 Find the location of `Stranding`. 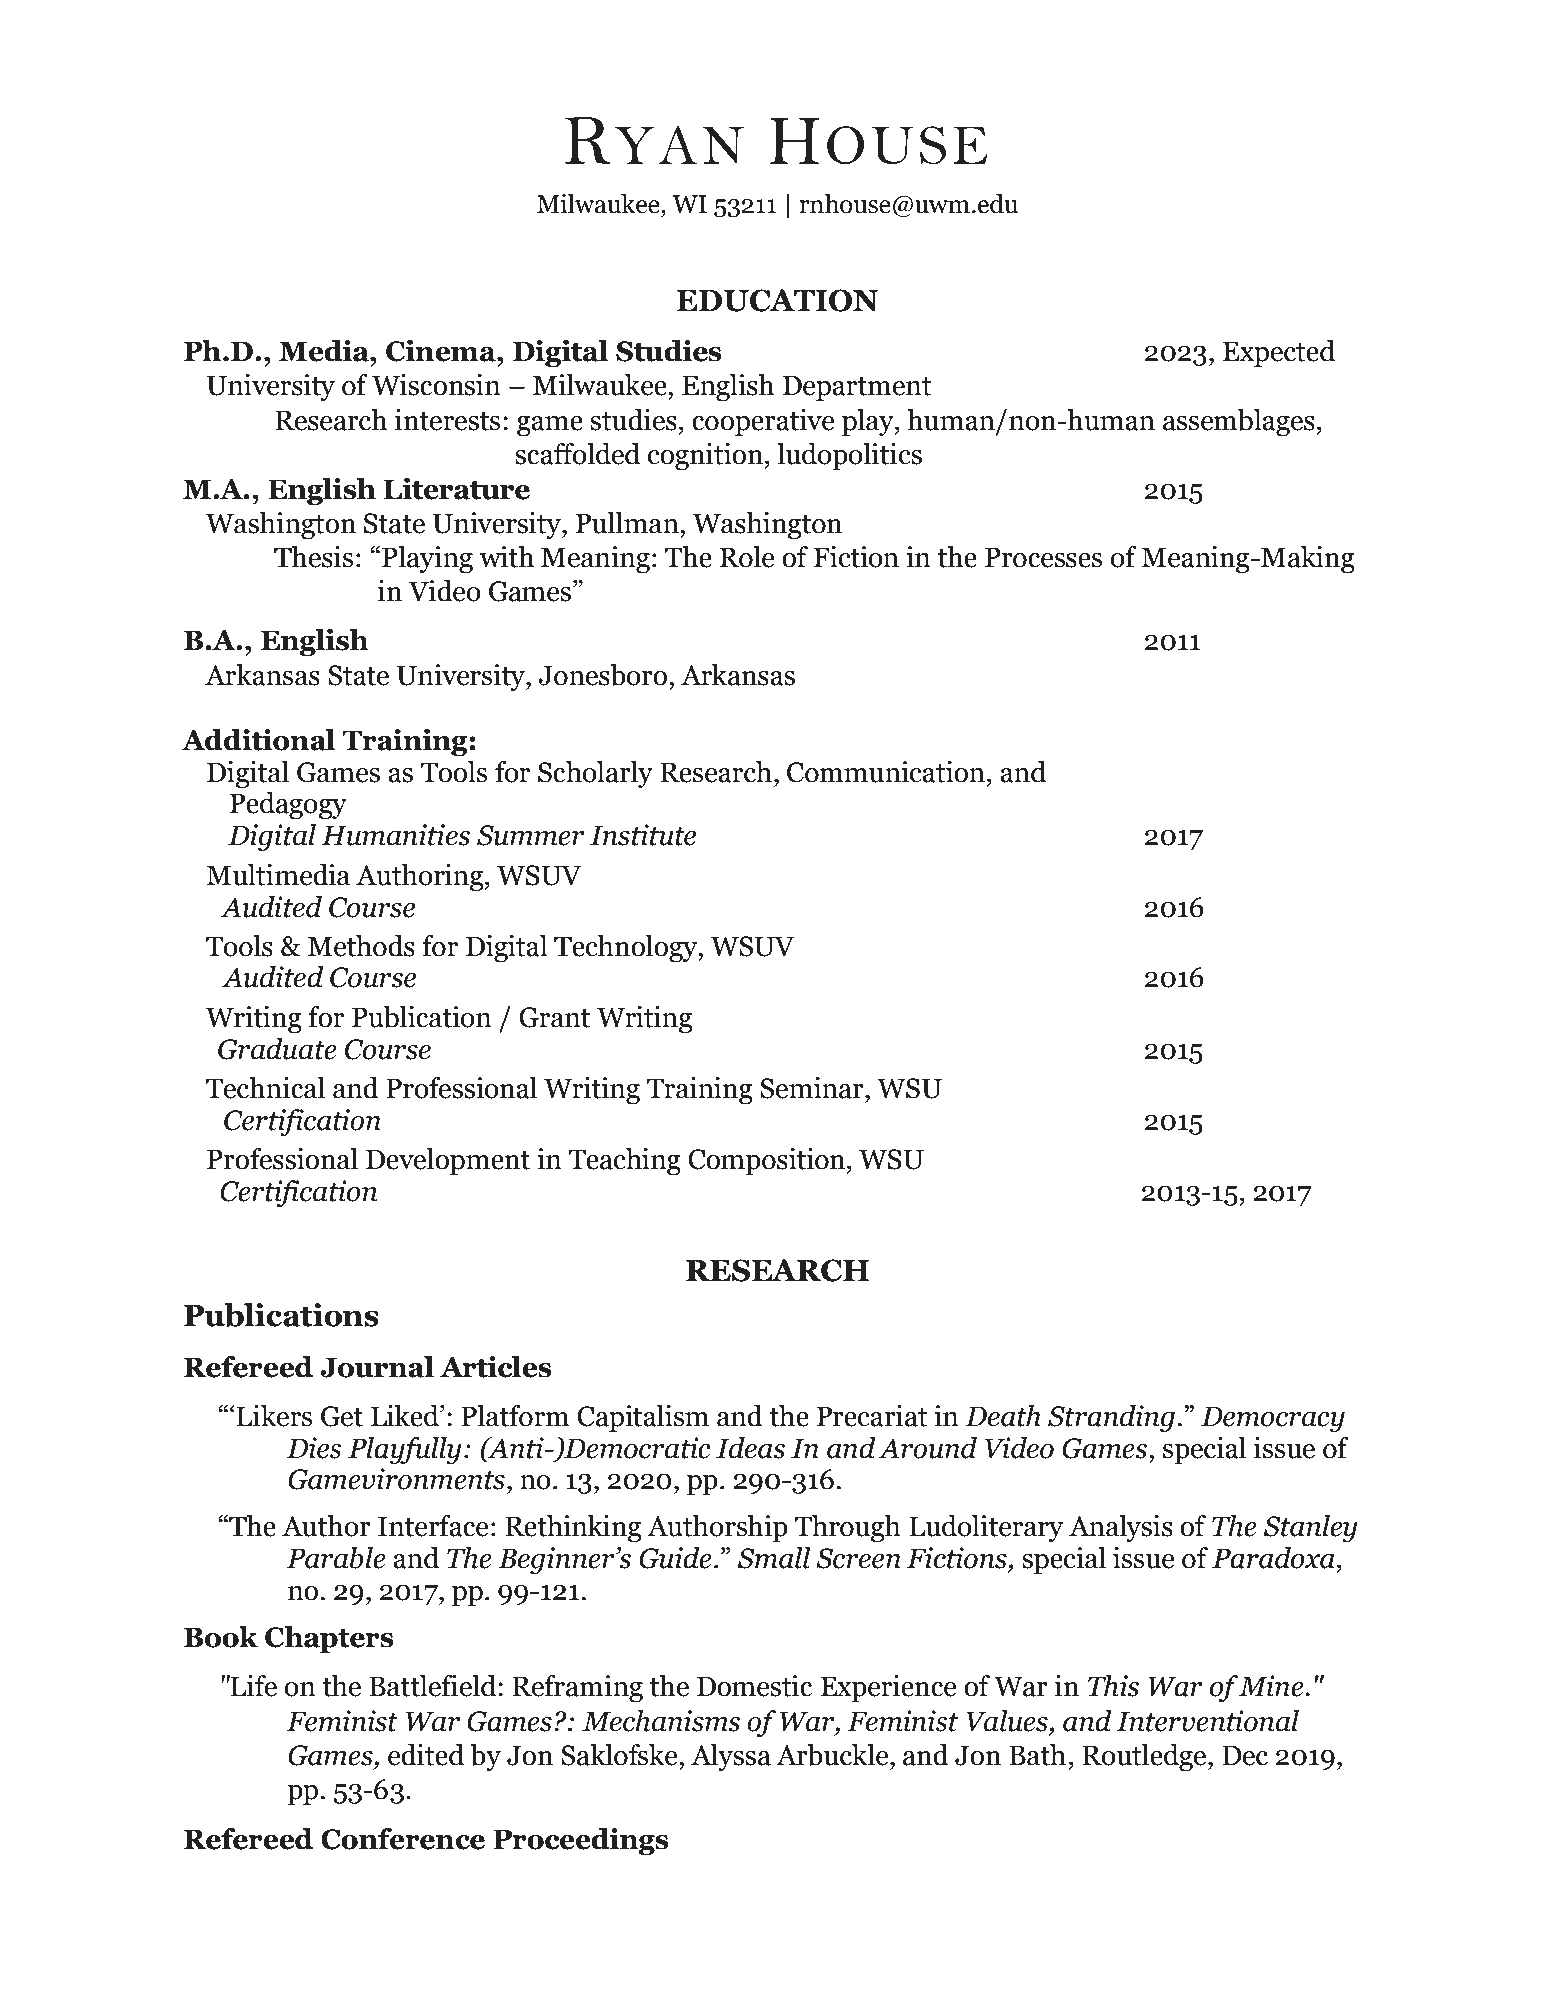

Stranding is located at coordinates (1111, 1418).
